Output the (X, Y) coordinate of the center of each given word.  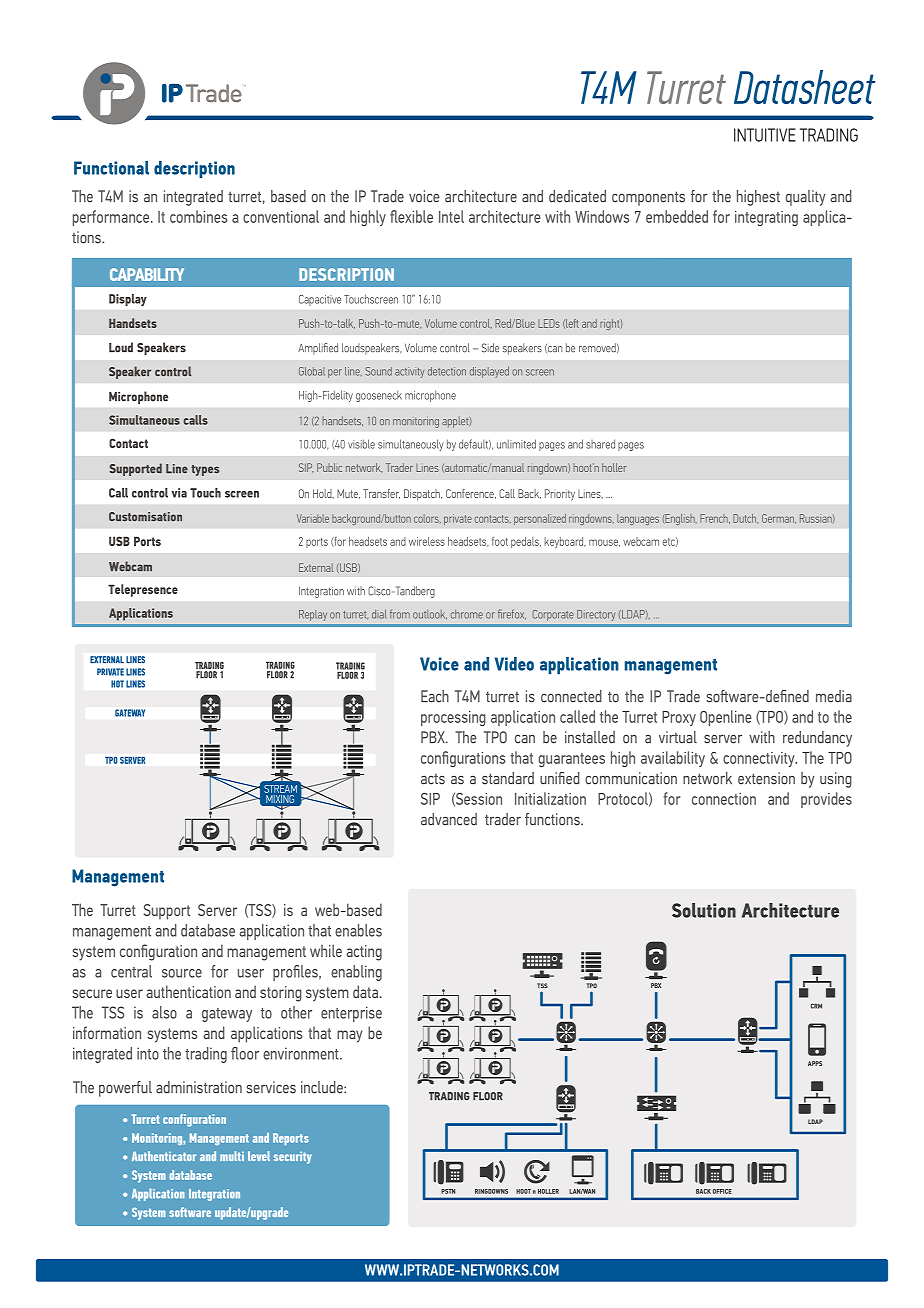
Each (435, 696)
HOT (117, 684)
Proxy (679, 718)
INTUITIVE (765, 135)
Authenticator (164, 1156)
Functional (111, 168)
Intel (451, 216)
